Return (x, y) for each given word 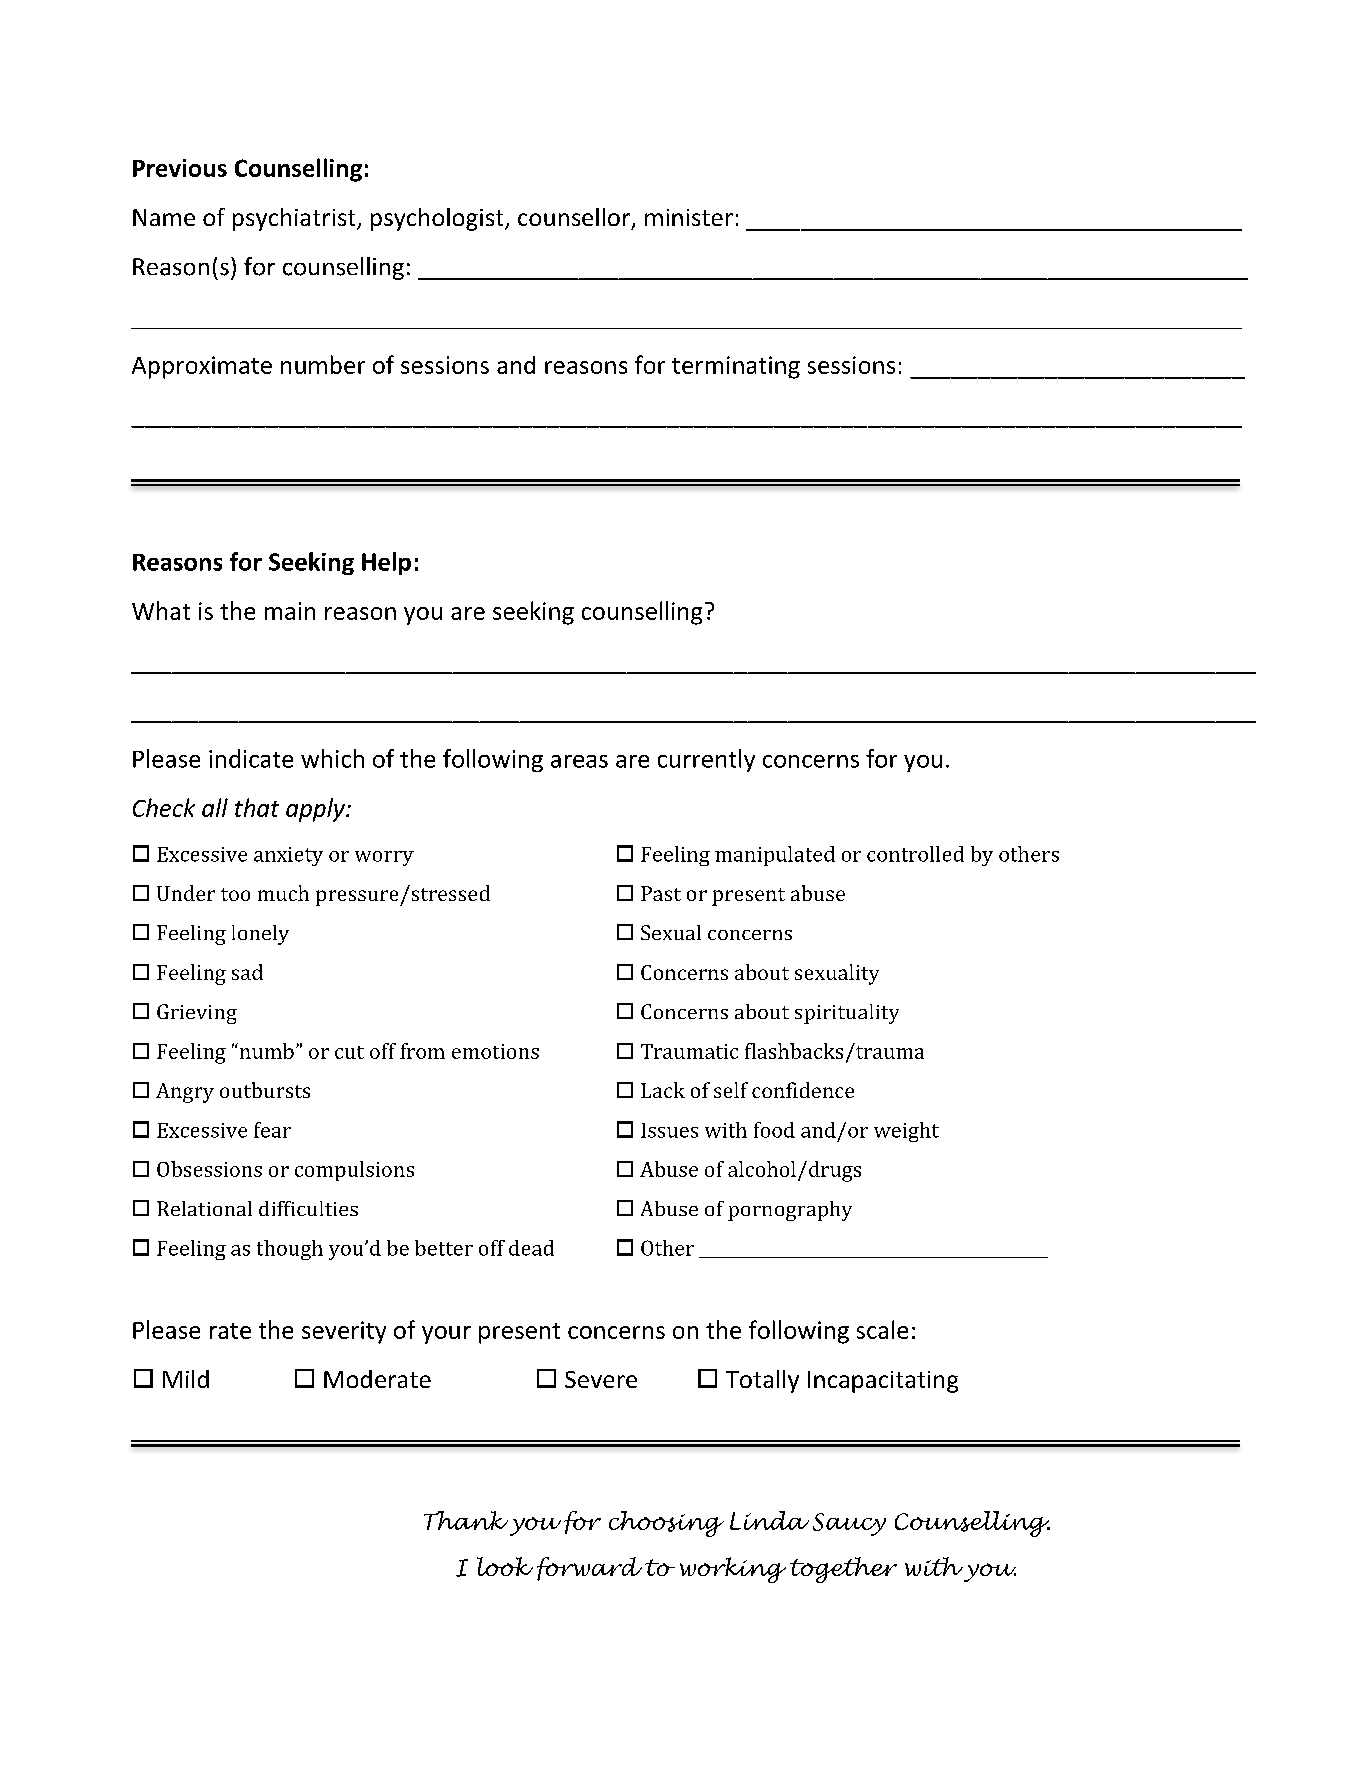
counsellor (575, 218)
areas (579, 761)
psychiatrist (295, 219)
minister (689, 217)
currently (706, 760)
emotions (495, 1051)
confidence (803, 1090)
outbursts (265, 1090)
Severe (601, 1379)
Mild (186, 1379)
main (290, 611)
